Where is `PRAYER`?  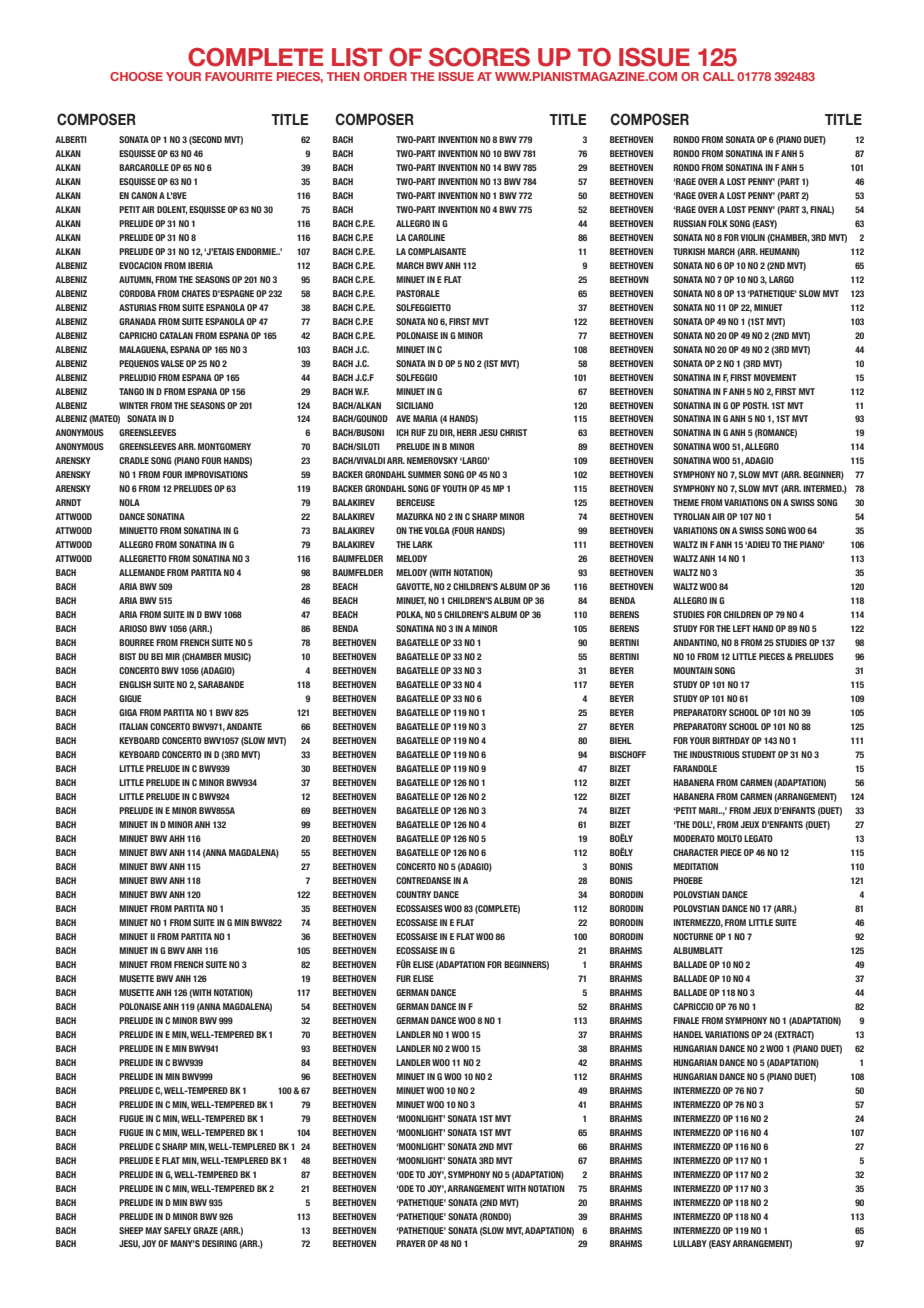 PRAYER is located at coordinates (410, 1243).
